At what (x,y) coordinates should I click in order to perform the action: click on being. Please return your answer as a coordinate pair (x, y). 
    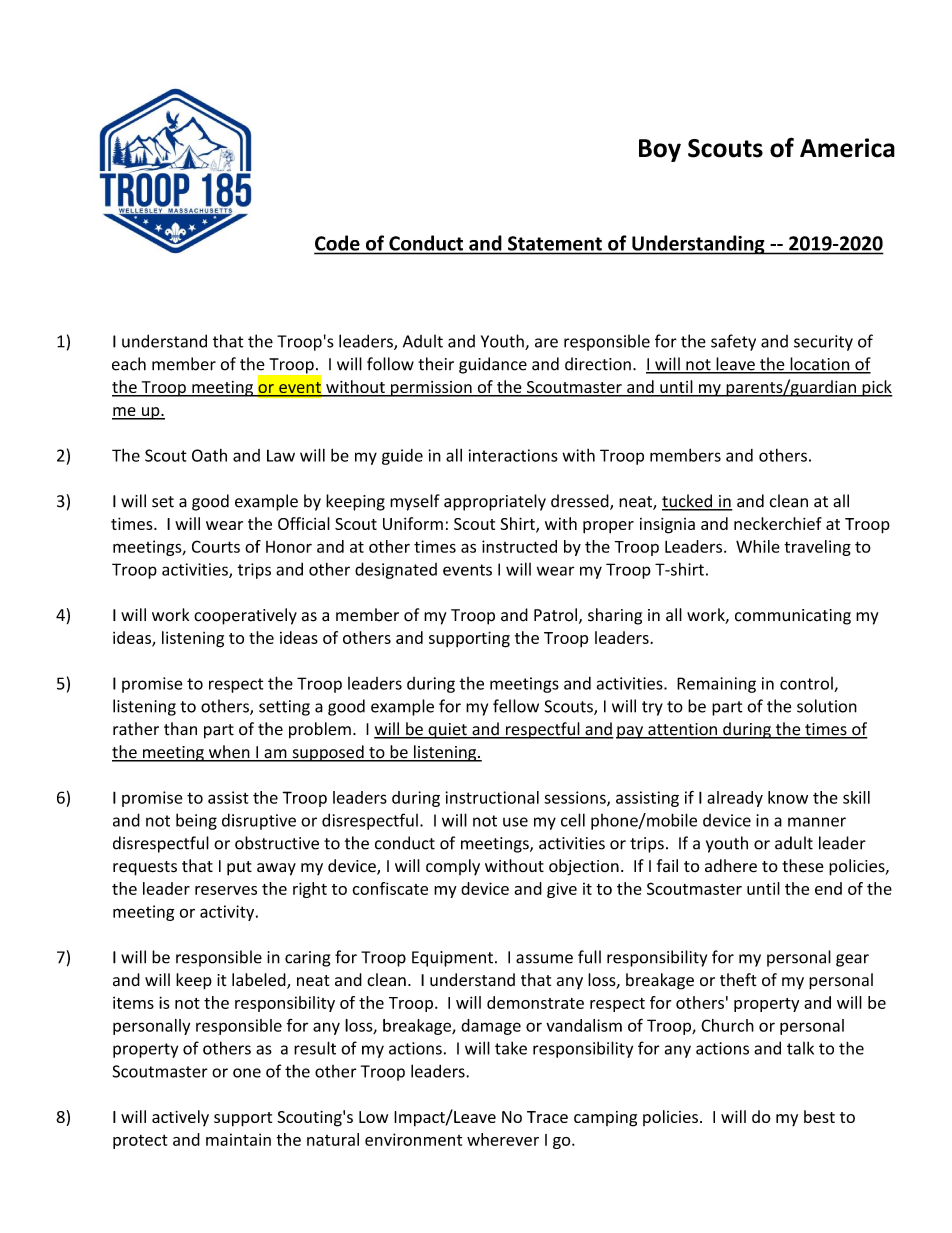
    Looking at the image, I should click on (196, 821).
